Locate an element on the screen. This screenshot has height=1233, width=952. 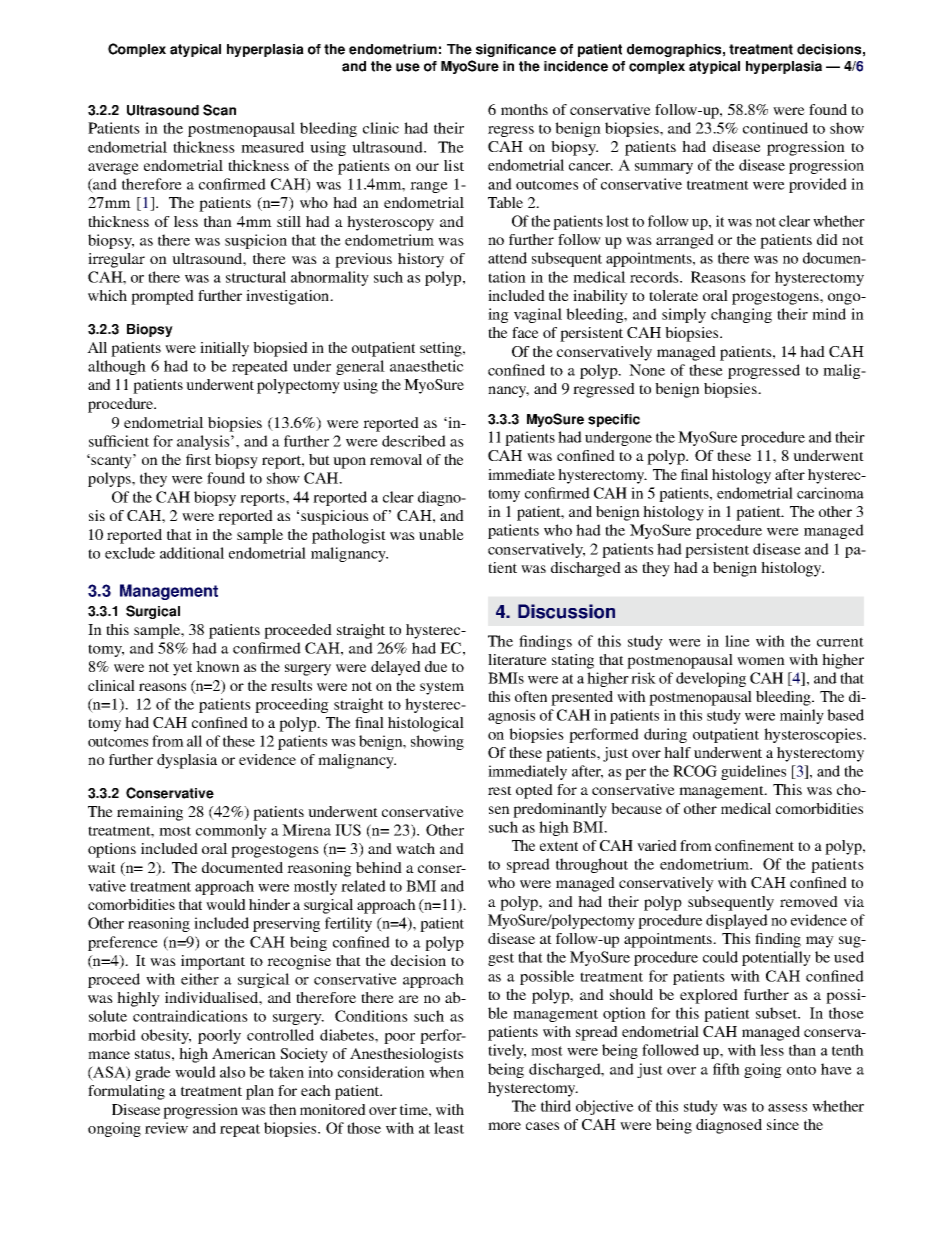
significance is located at coordinates (516, 50).
